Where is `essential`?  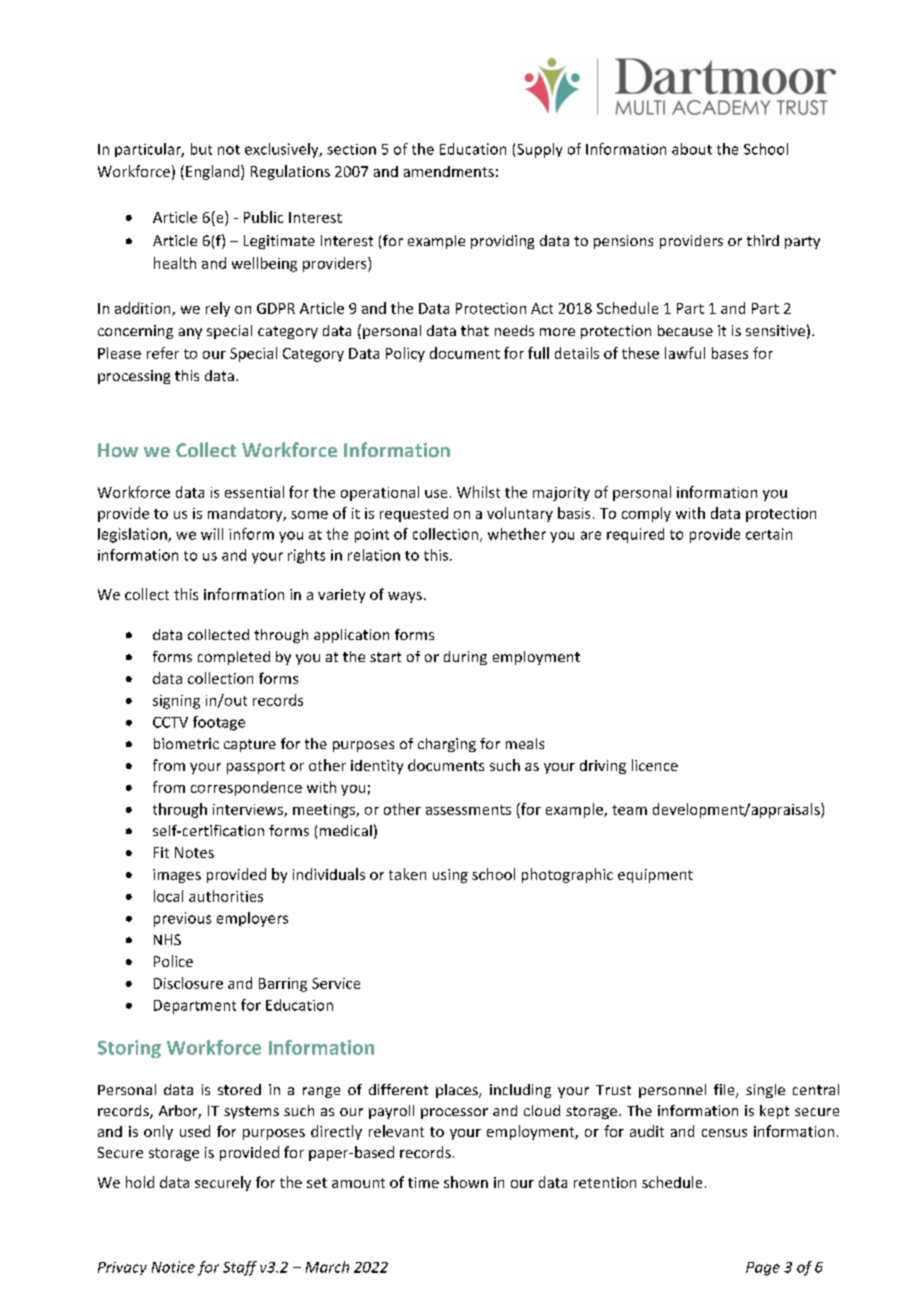 essential is located at coordinates (254, 492).
